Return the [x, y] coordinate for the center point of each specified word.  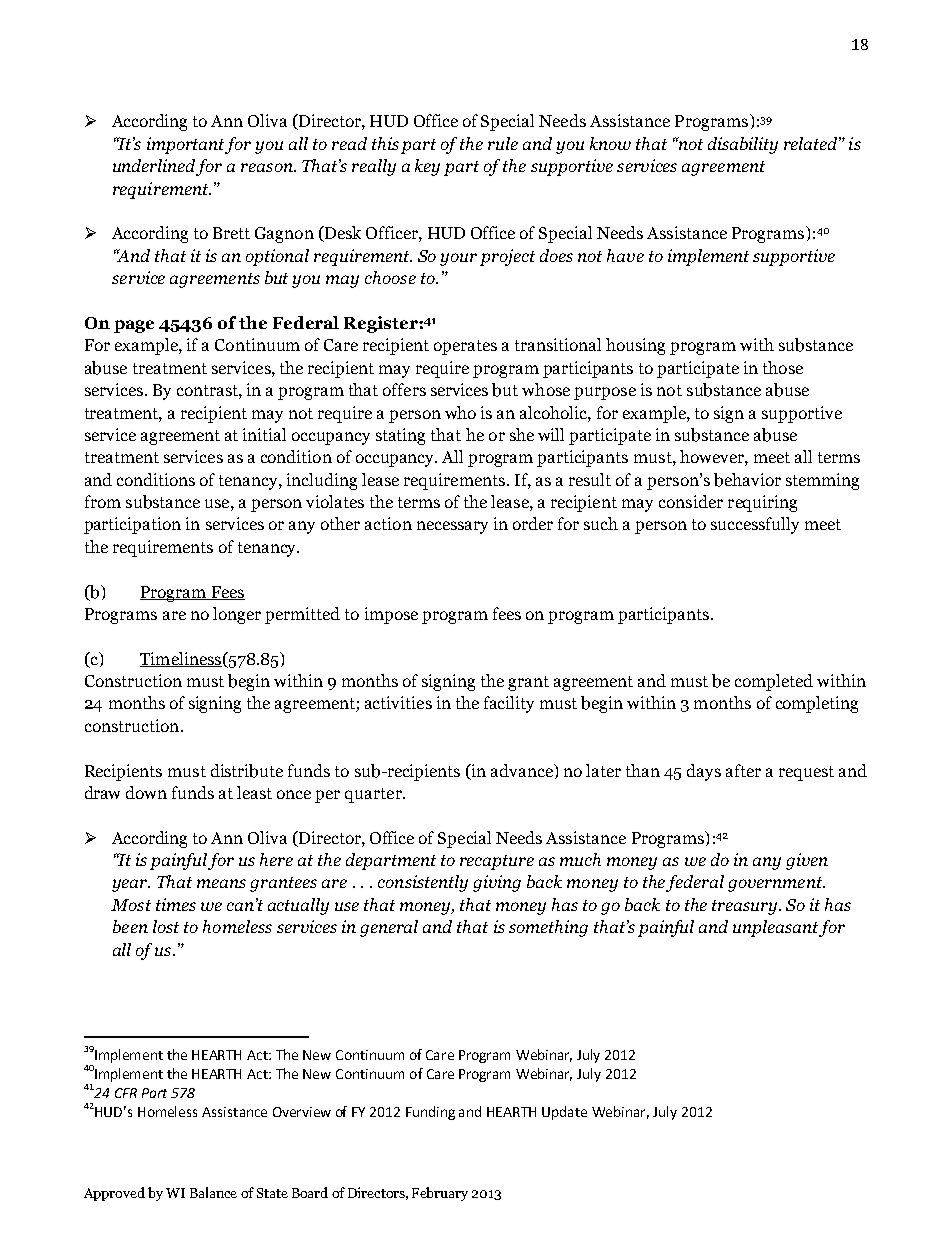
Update [564, 1113]
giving [497, 883]
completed [774, 682]
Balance [213, 1192]
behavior [747, 480]
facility [509, 704]
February [440, 1194]
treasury [746, 907]
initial [264, 434]
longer [237, 615]
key [427, 167]
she [522, 434]
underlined [155, 167]
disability [743, 145]
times [176, 904]
